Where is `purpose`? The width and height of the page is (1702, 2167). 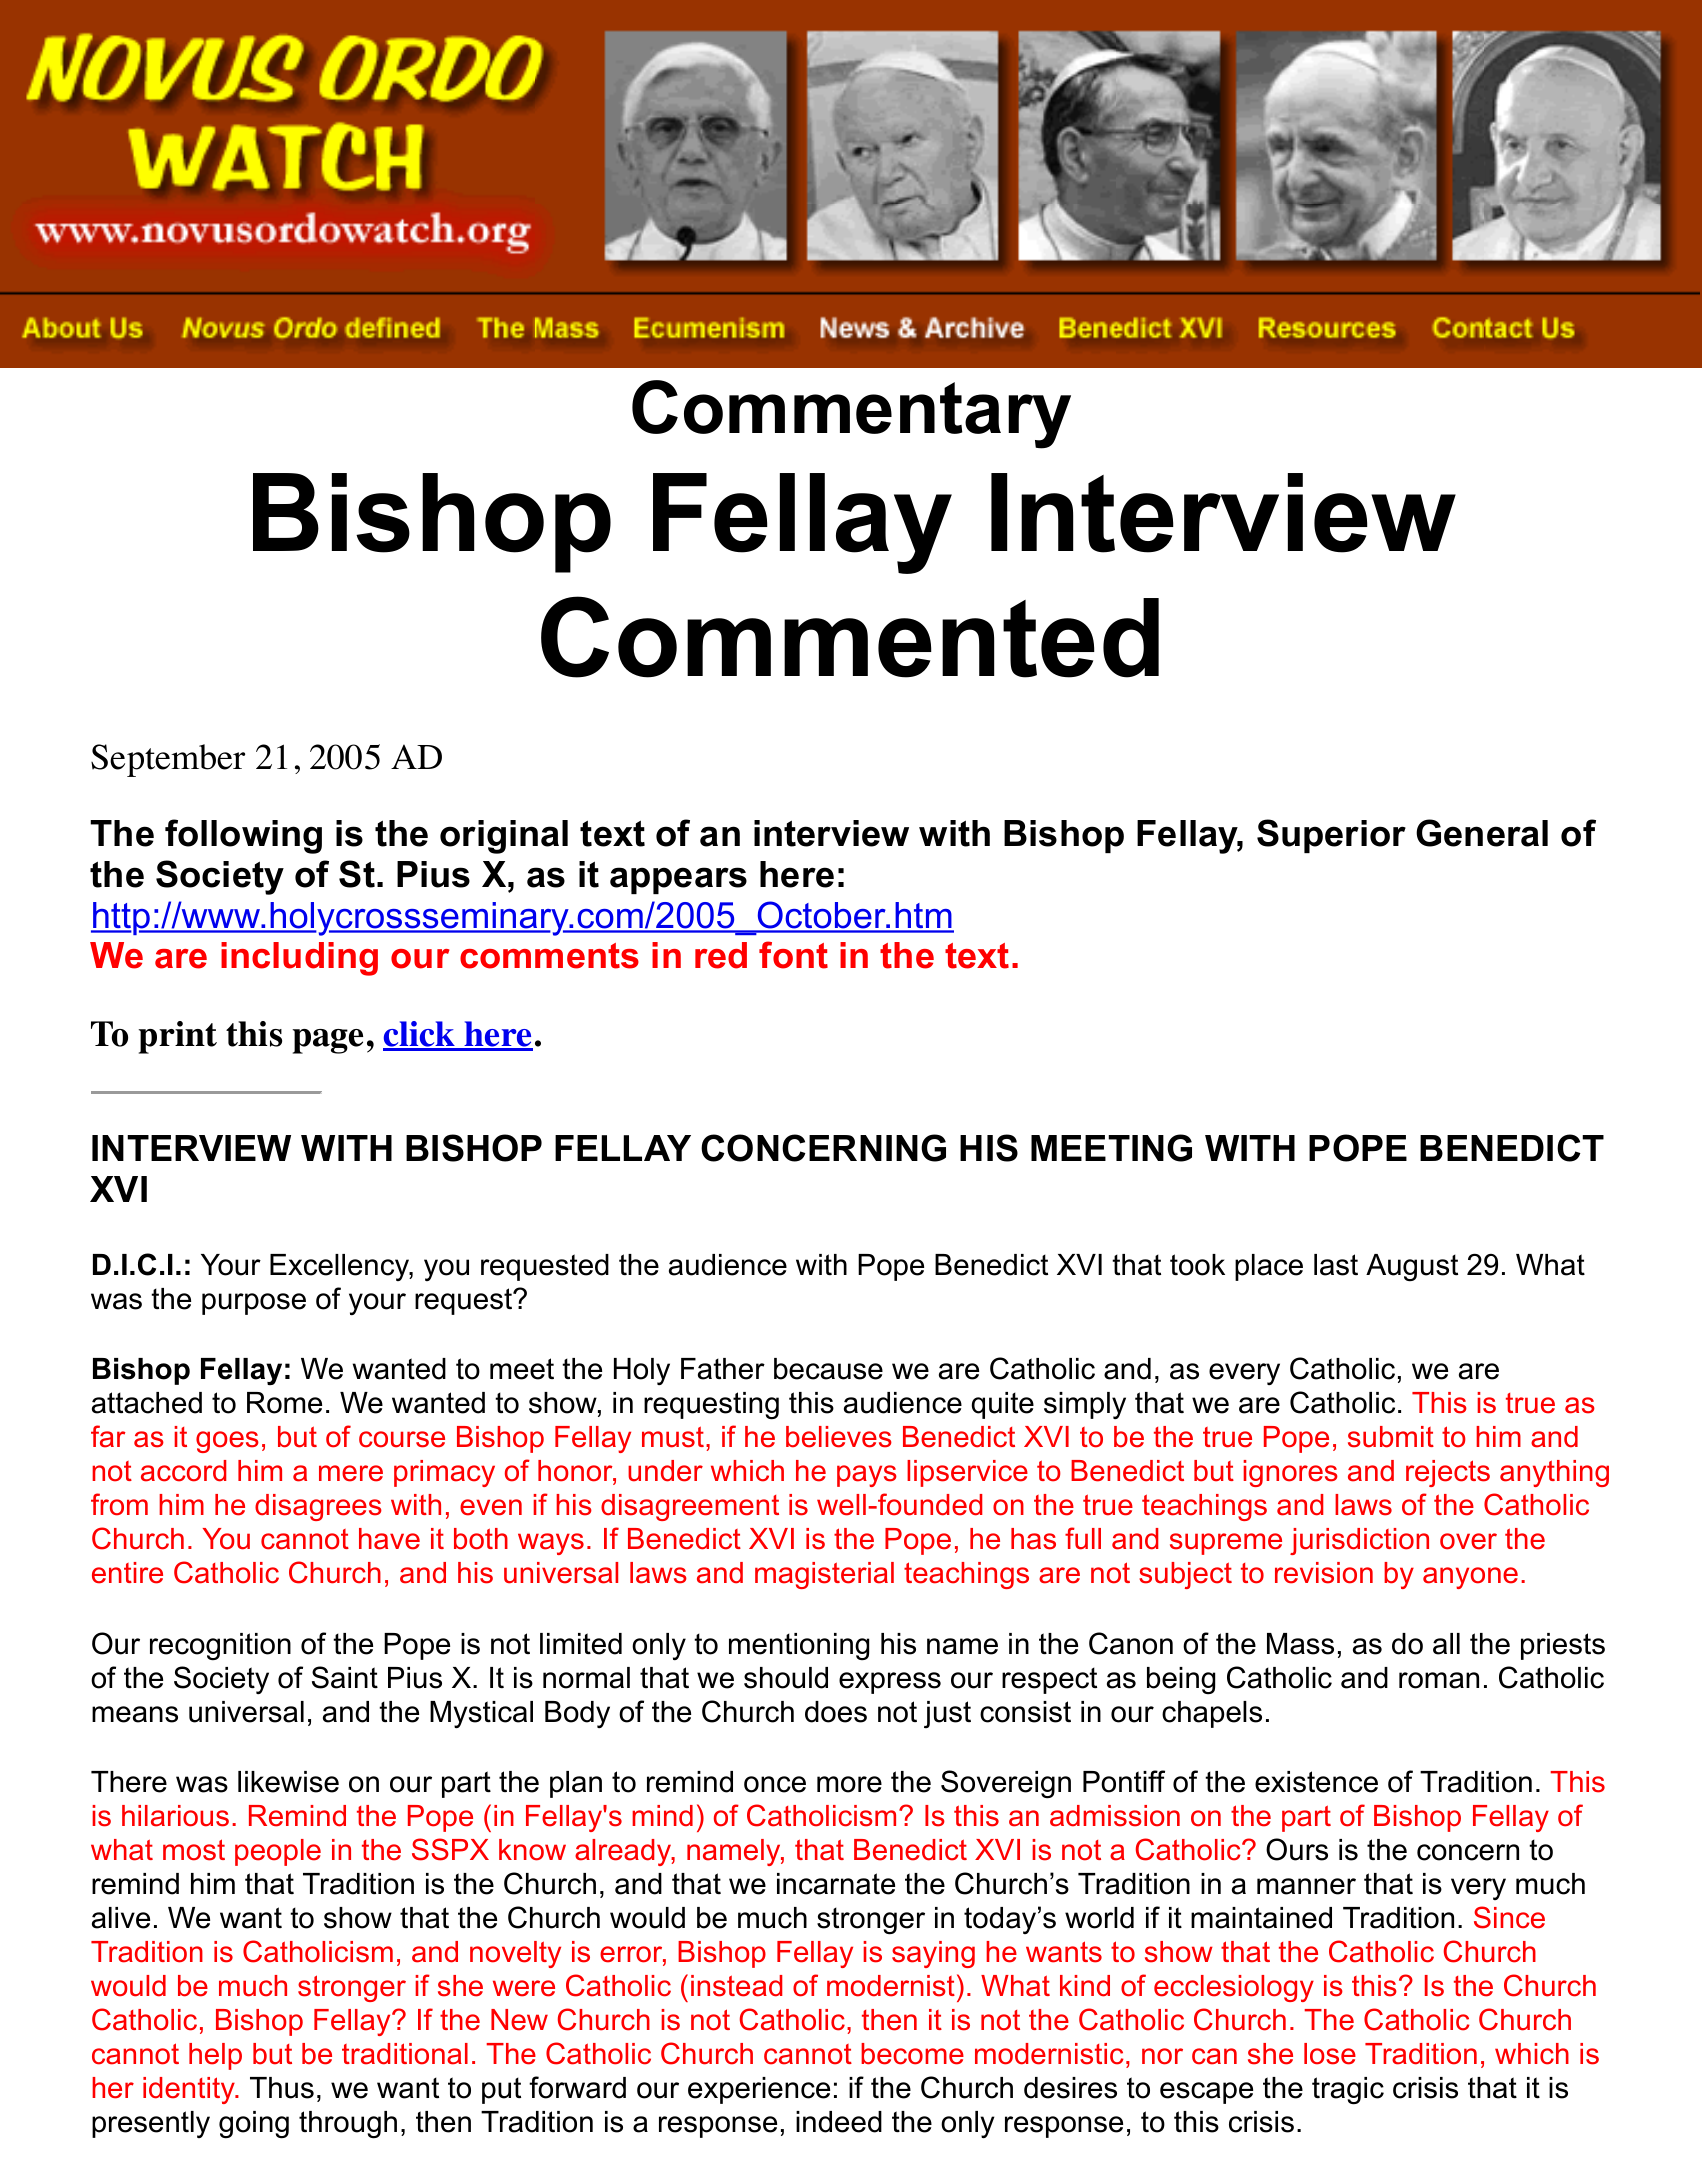 purpose is located at coordinates (254, 1304).
